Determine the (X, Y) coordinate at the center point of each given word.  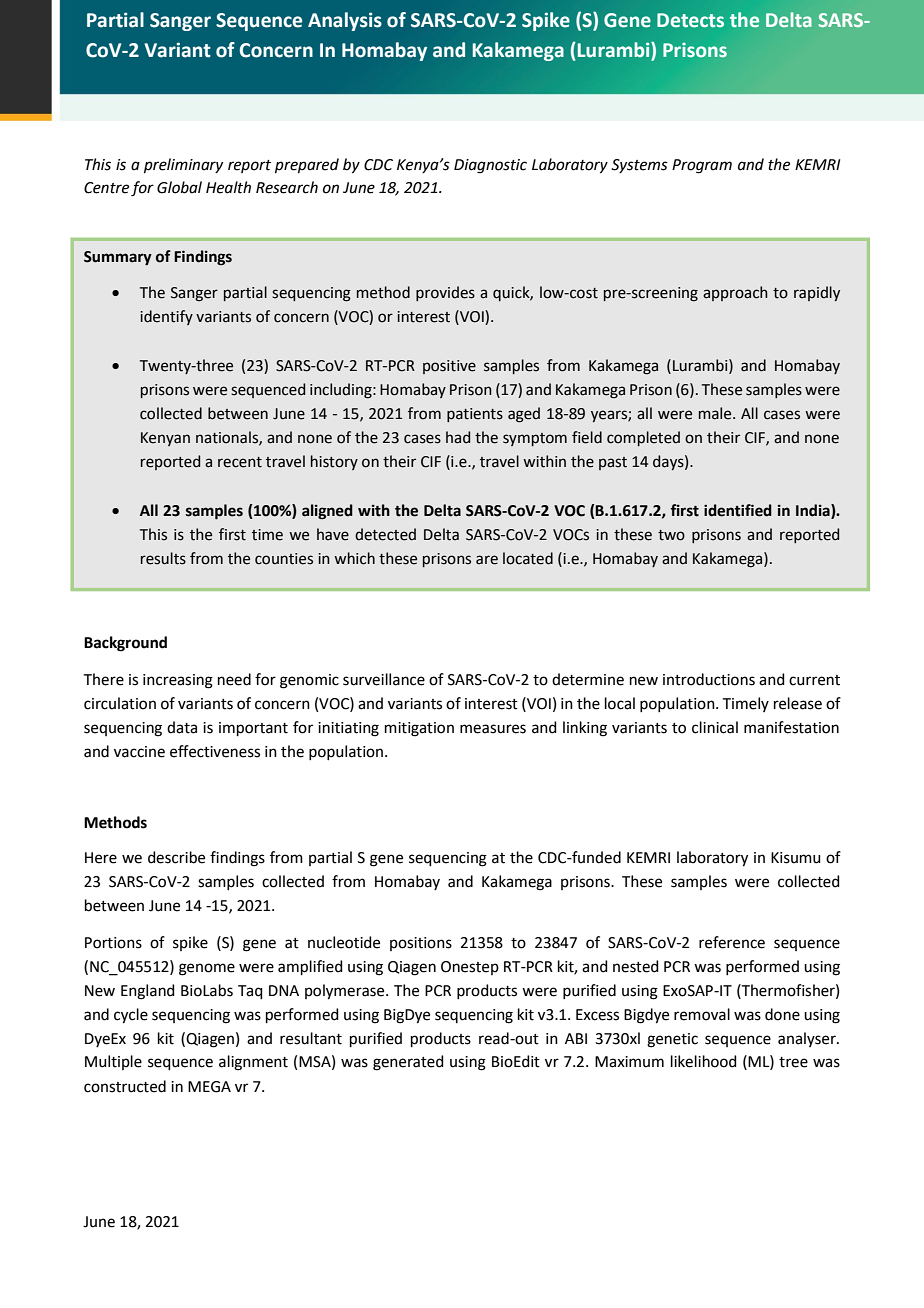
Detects (690, 20)
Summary (118, 258)
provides (445, 293)
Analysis (345, 21)
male (716, 413)
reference (732, 942)
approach (735, 293)
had (458, 437)
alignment (253, 1063)
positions (421, 944)
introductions (709, 679)
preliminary (183, 165)
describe (176, 857)
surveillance (384, 679)
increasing (178, 681)
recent (240, 462)
